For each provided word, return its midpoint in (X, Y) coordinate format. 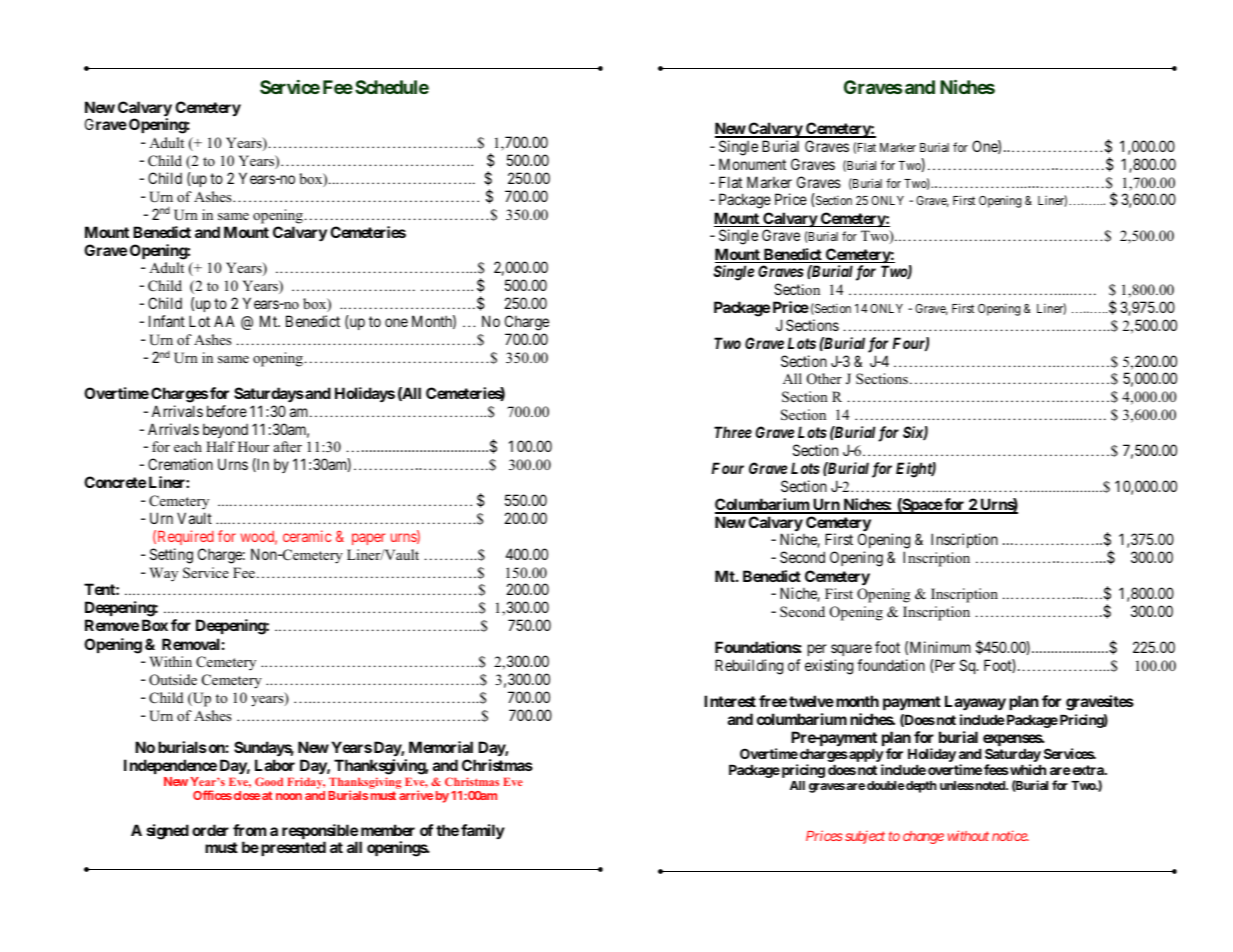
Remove (112, 625)
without (968, 835)
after (288, 446)
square (851, 650)
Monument (752, 164)
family (483, 831)
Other (824, 379)
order (210, 830)
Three (733, 432)
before (227, 411)
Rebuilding (749, 667)
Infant (167, 321)
